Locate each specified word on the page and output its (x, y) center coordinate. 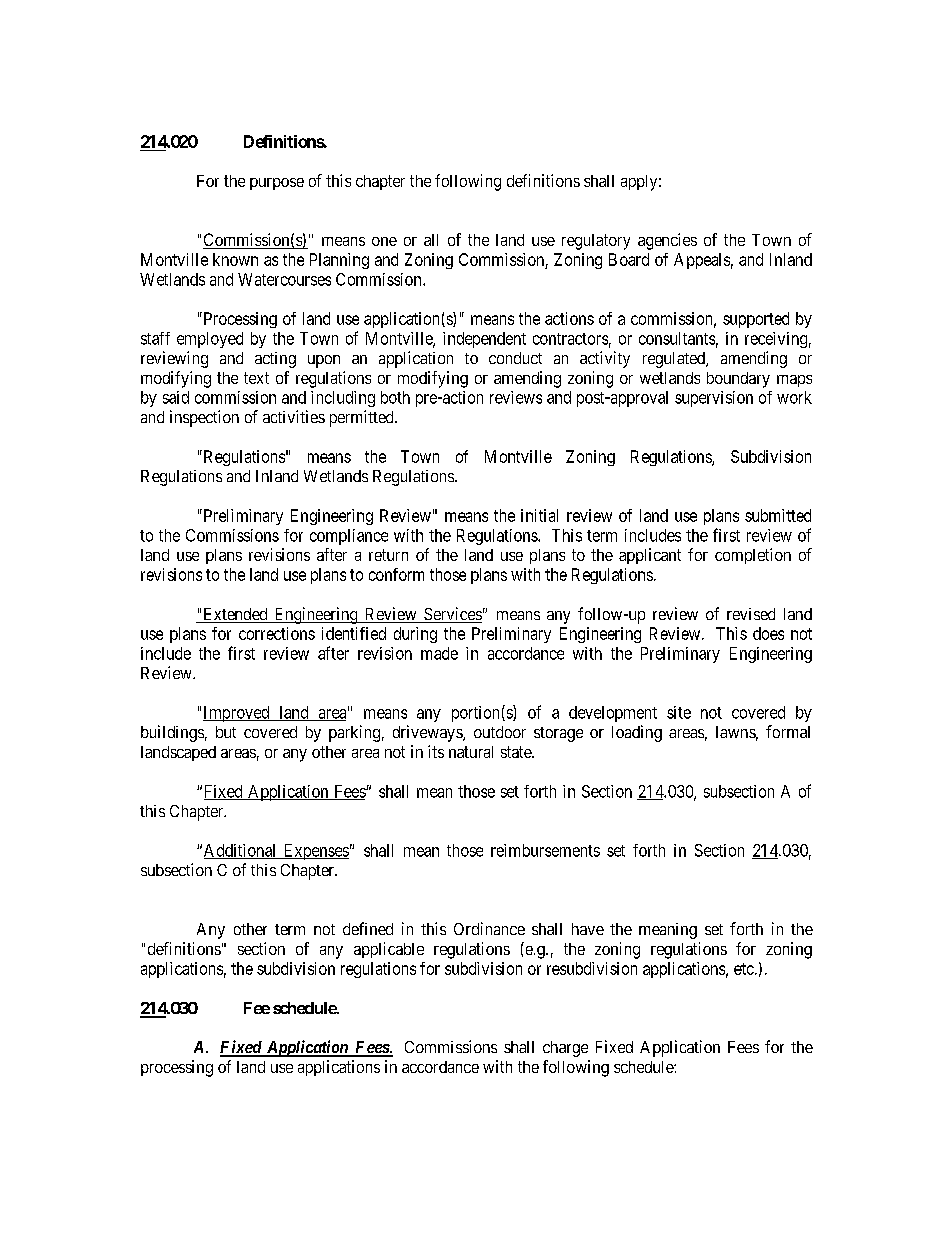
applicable (389, 950)
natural (471, 752)
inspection (204, 418)
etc (744, 969)
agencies (667, 241)
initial (539, 515)
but (226, 732)
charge (565, 1049)
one (384, 241)
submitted (778, 515)
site (679, 712)
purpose (277, 184)
